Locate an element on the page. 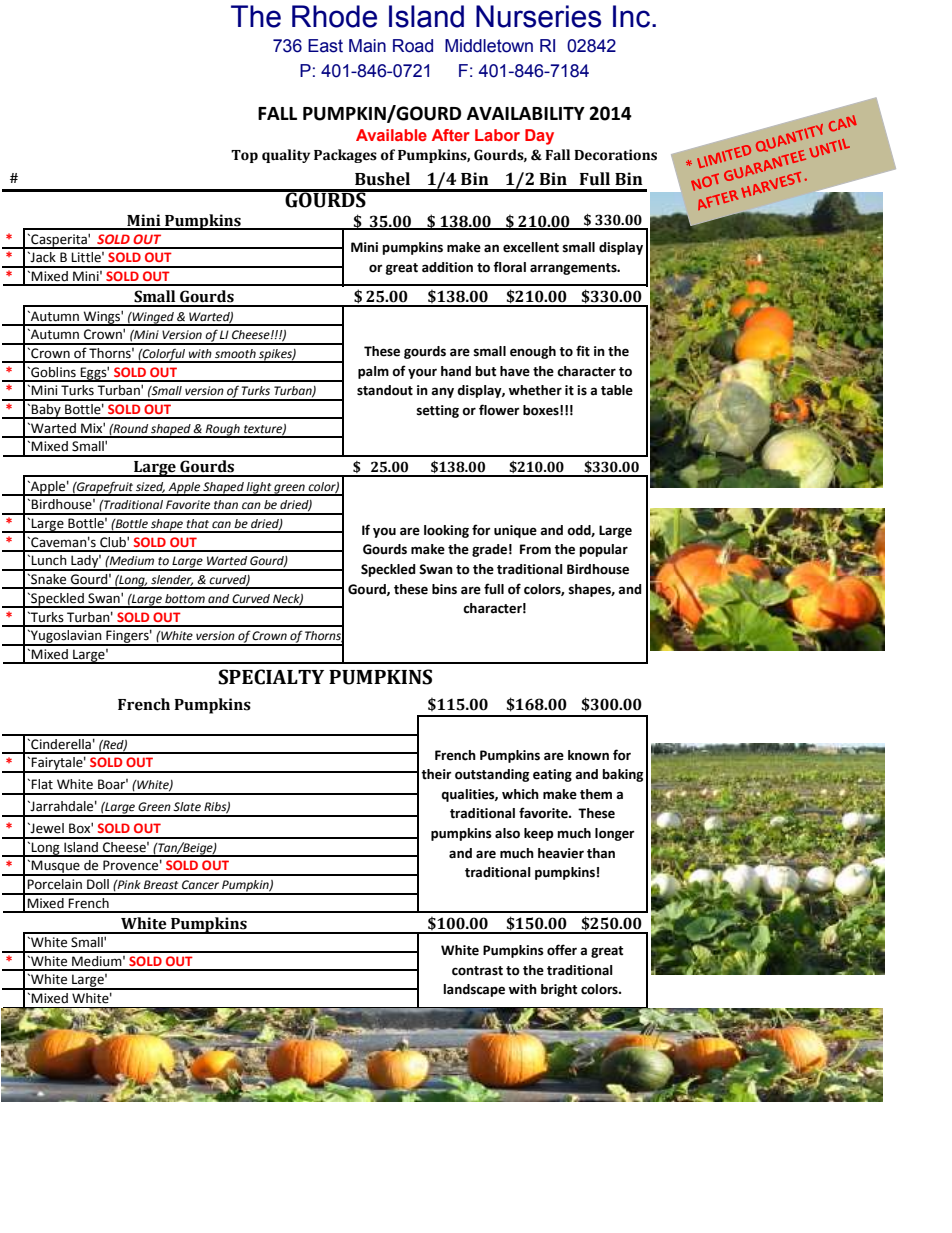  contrast is located at coordinates (477, 971).
